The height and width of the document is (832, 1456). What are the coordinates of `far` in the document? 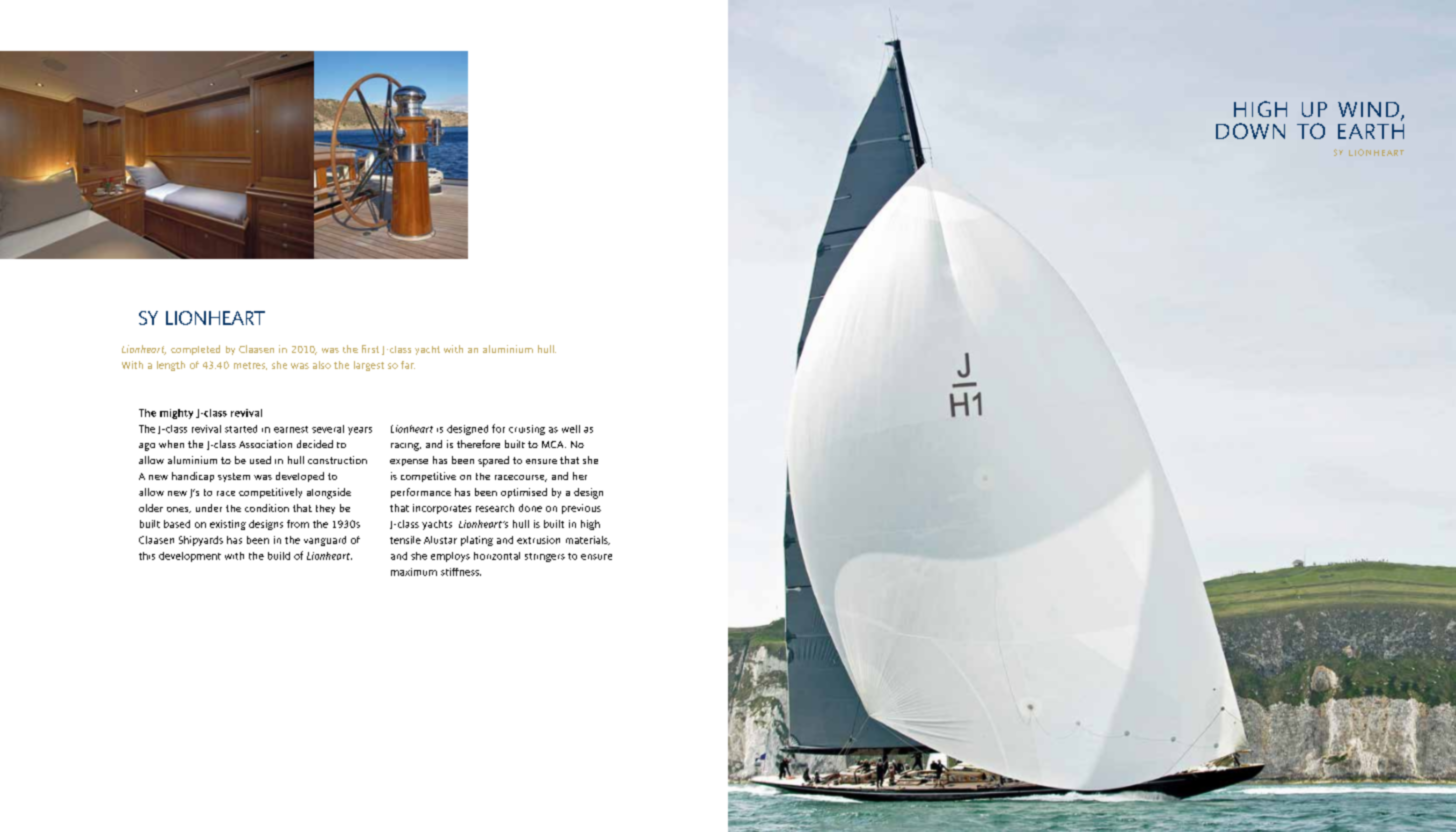 It's located at (408, 365).
